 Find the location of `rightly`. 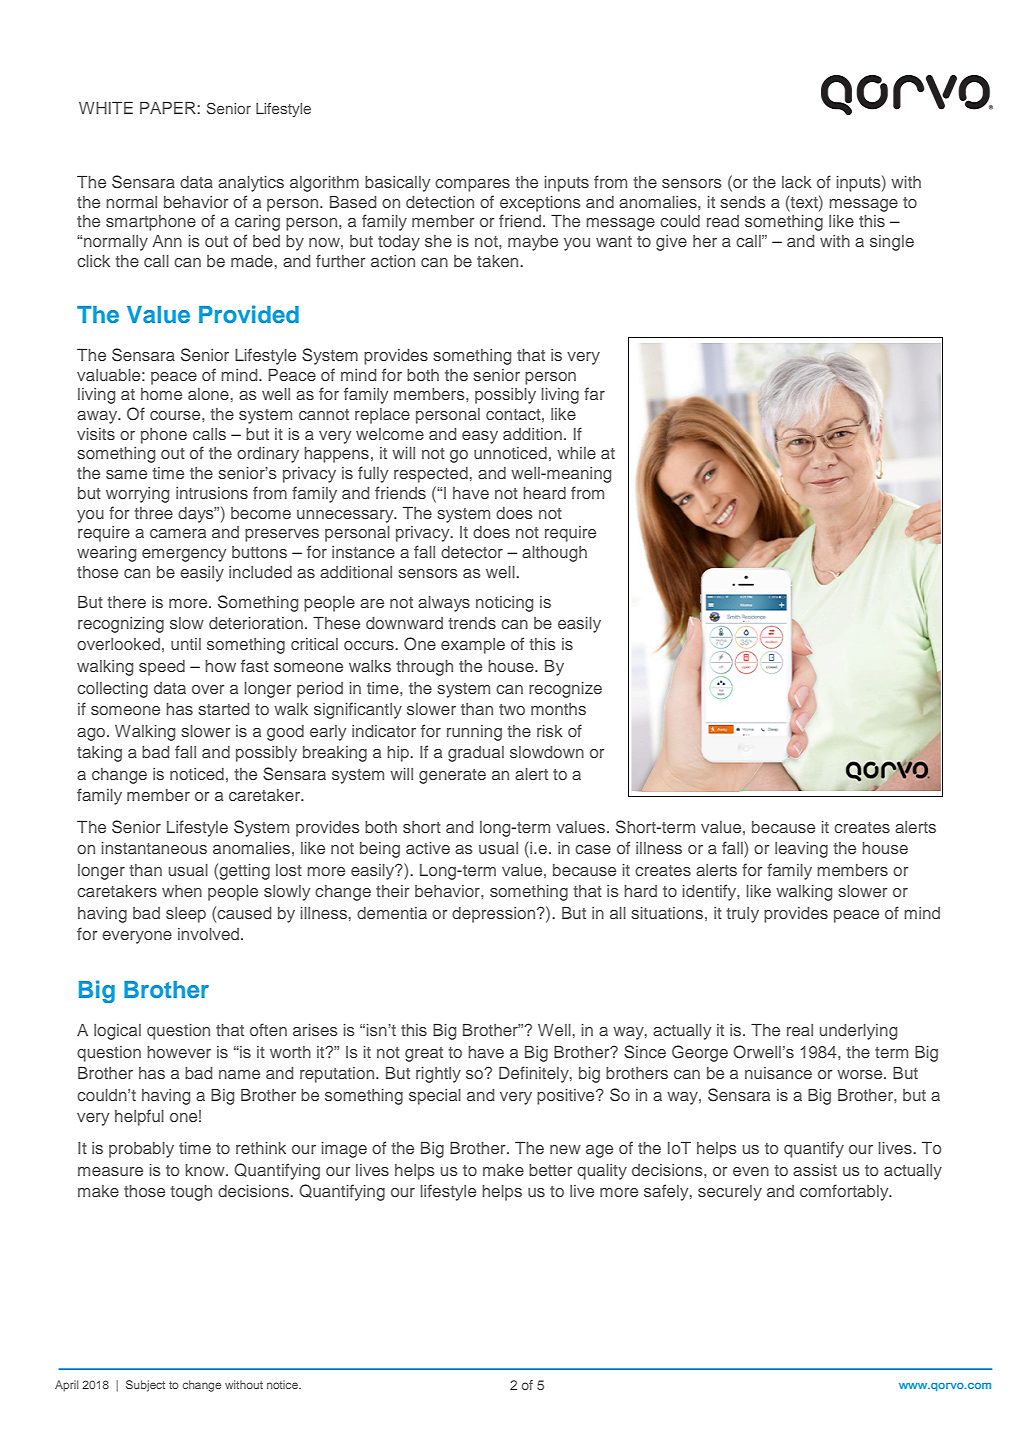

rightly is located at coordinates (438, 1075).
